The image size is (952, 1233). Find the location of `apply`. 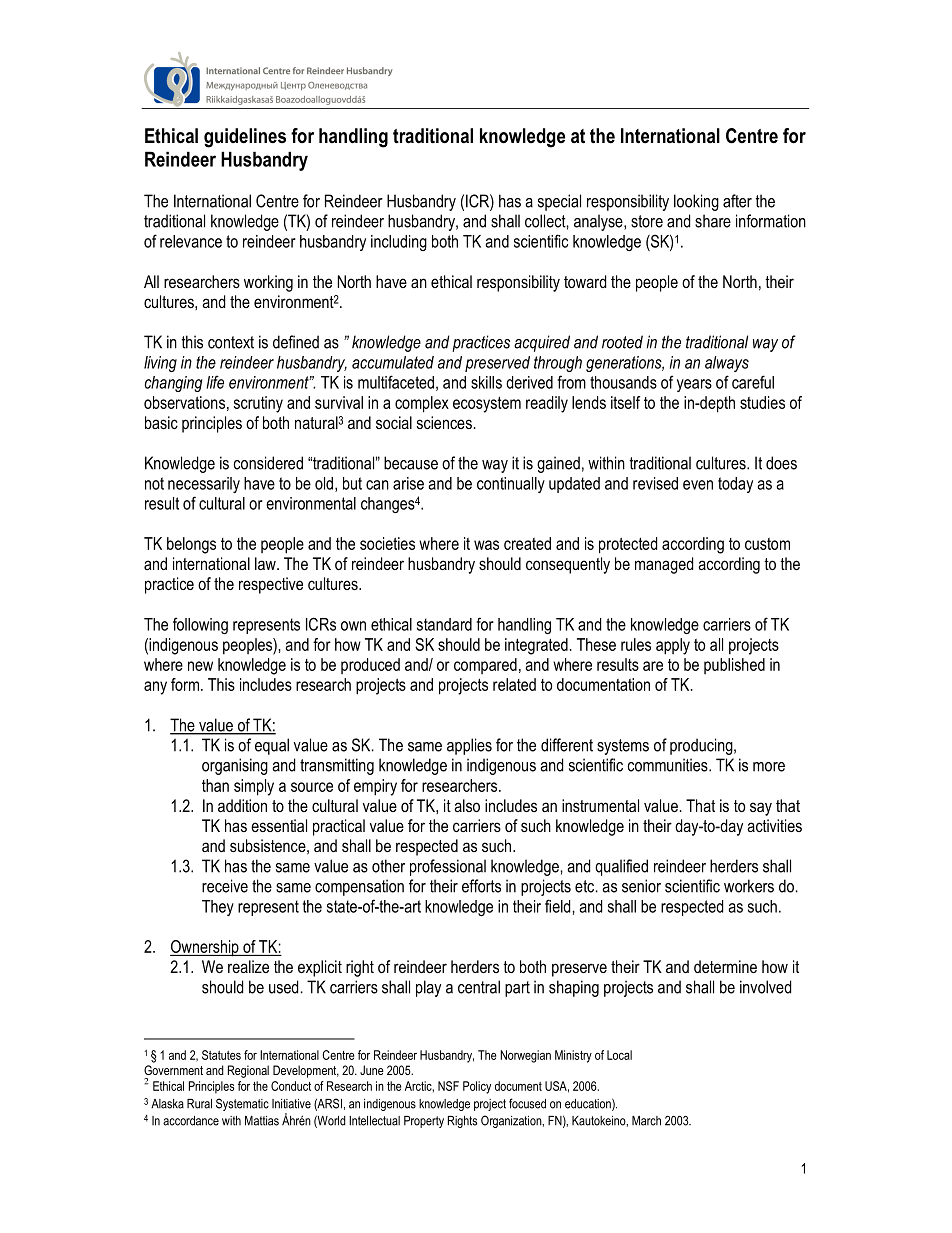

apply is located at coordinates (673, 646).
